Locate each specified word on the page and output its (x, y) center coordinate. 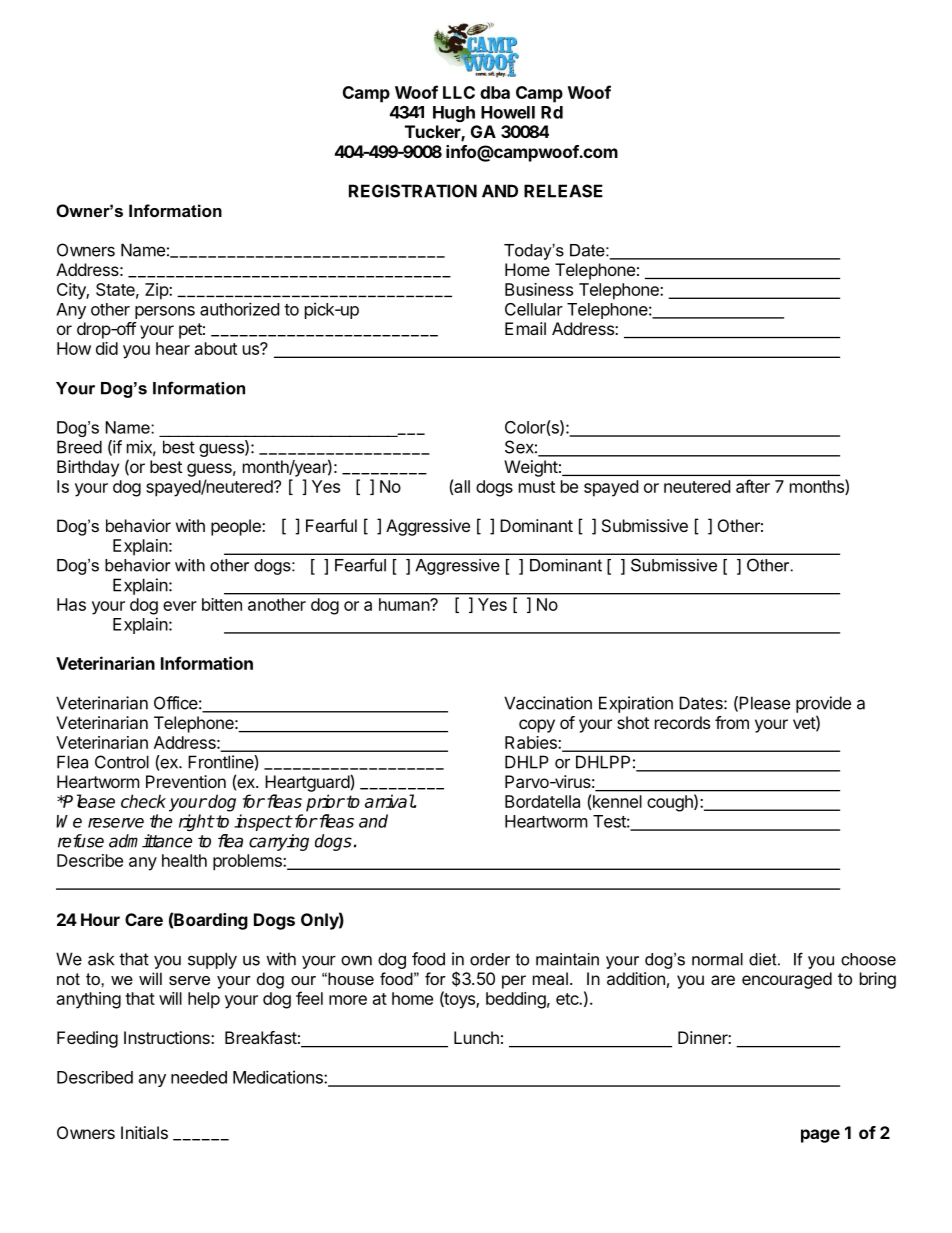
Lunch (476, 1037)
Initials (144, 1132)
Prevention (186, 781)
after (753, 486)
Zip (157, 291)
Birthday (88, 468)
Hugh (454, 114)
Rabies (532, 742)
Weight (531, 468)
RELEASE (563, 191)
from (732, 722)
